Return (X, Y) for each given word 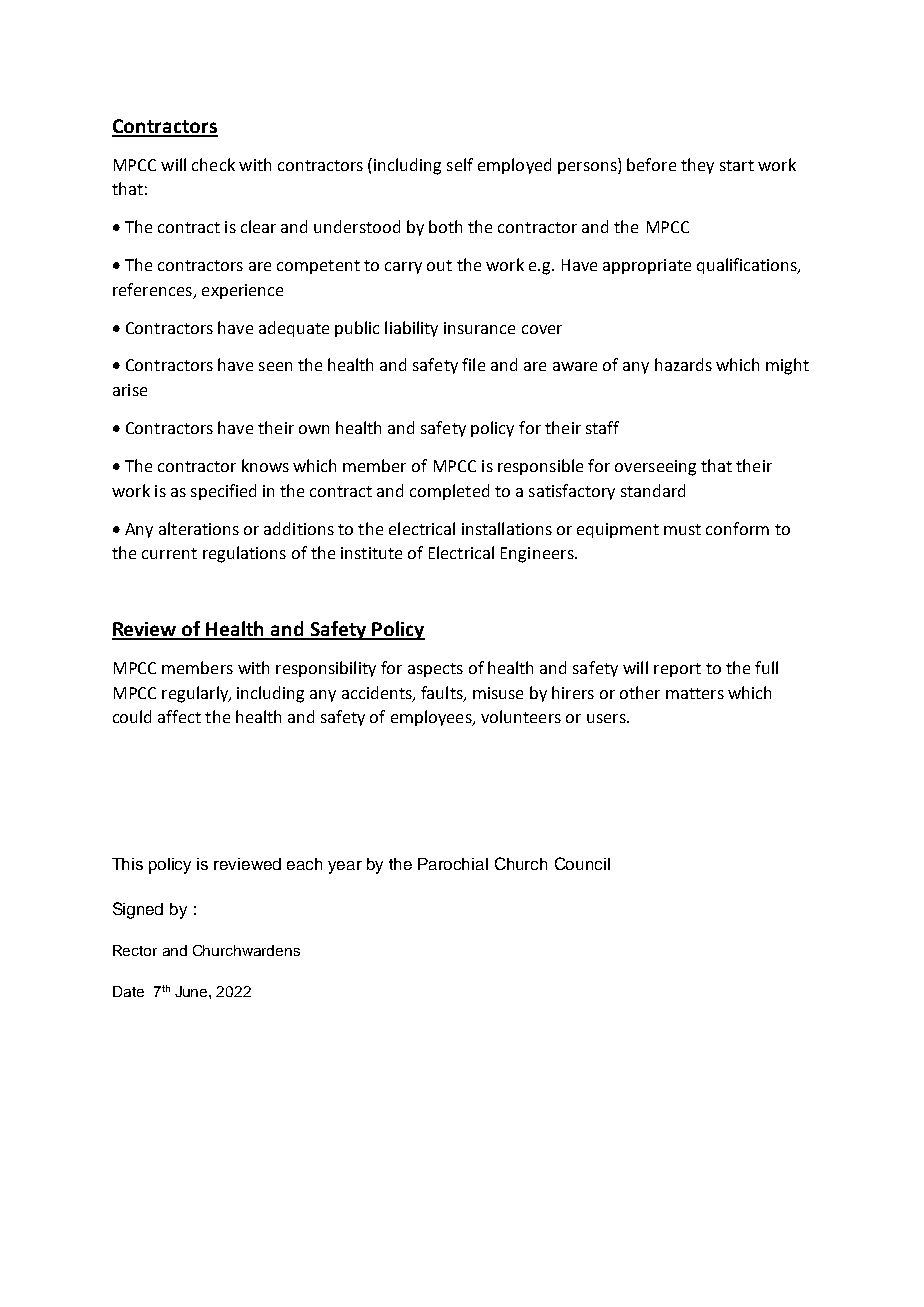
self (460, 164)
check (213, 164)
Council (582, 863)
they (697, 166)
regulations (244, 554)
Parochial (453, 864)
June (192, 991)
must (682, 529)
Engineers (538, 555)
